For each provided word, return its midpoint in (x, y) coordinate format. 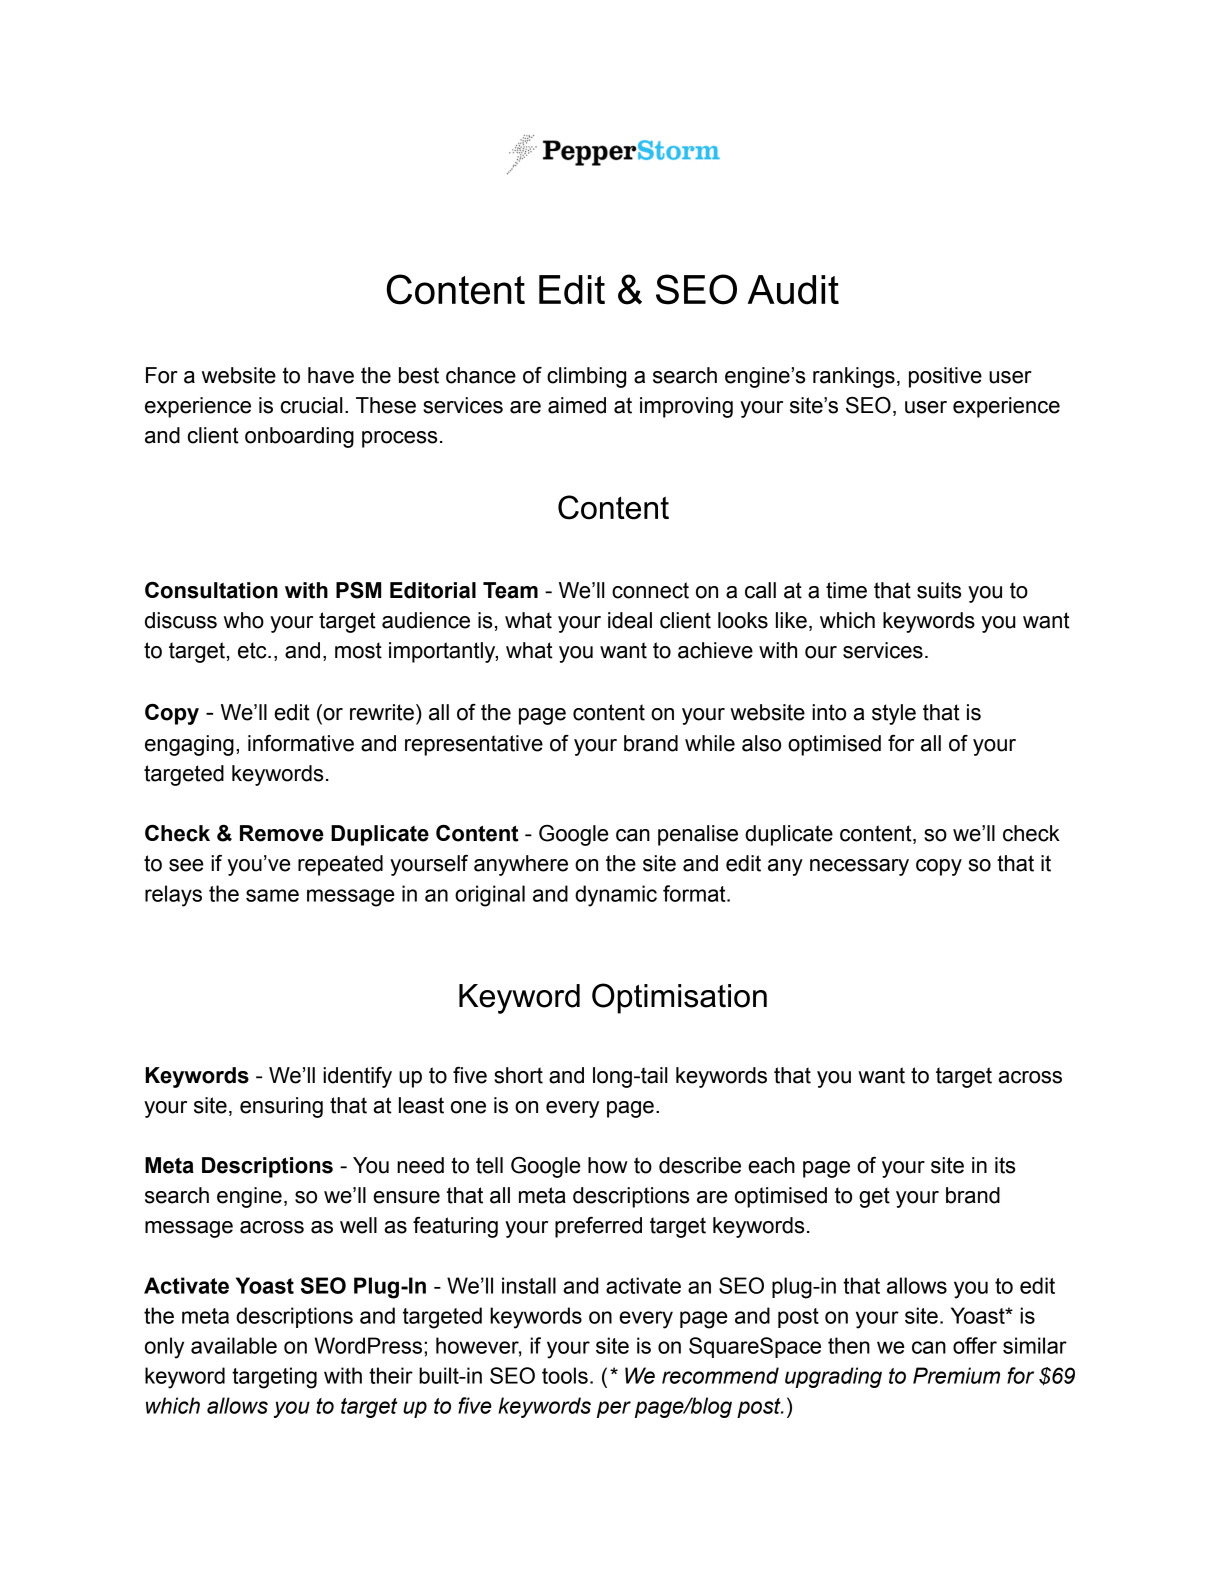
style (894, 714)
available (234, 1345)
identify (357, 1077)
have (331, 375)
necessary (859, 867)
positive (945, 377)
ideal (630, 620)
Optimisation (679, 998)
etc (253, 650)
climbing (586, 377)
